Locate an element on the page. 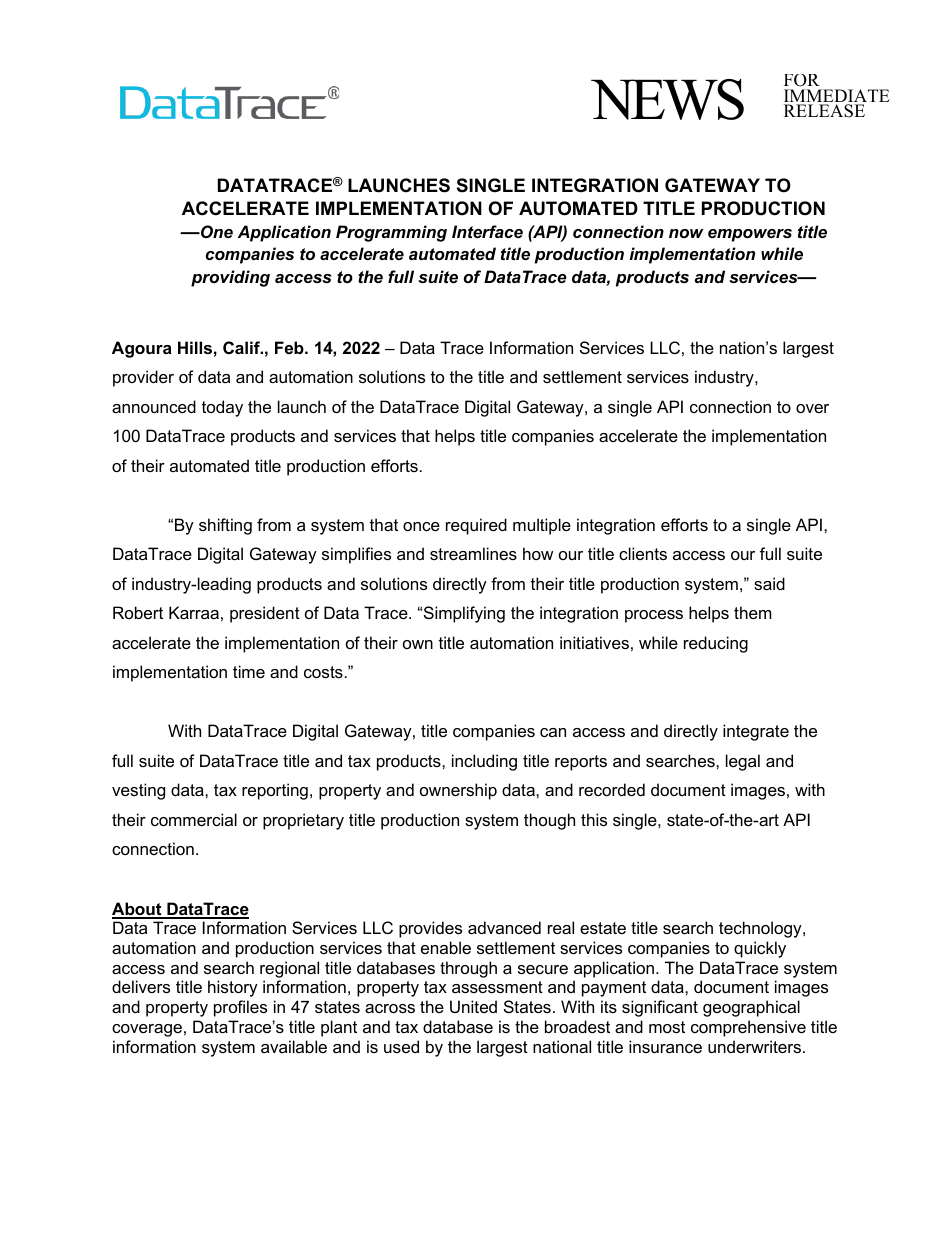 The width and height of the page is (952, 1233). United is located at coordinates (473, 1006).
